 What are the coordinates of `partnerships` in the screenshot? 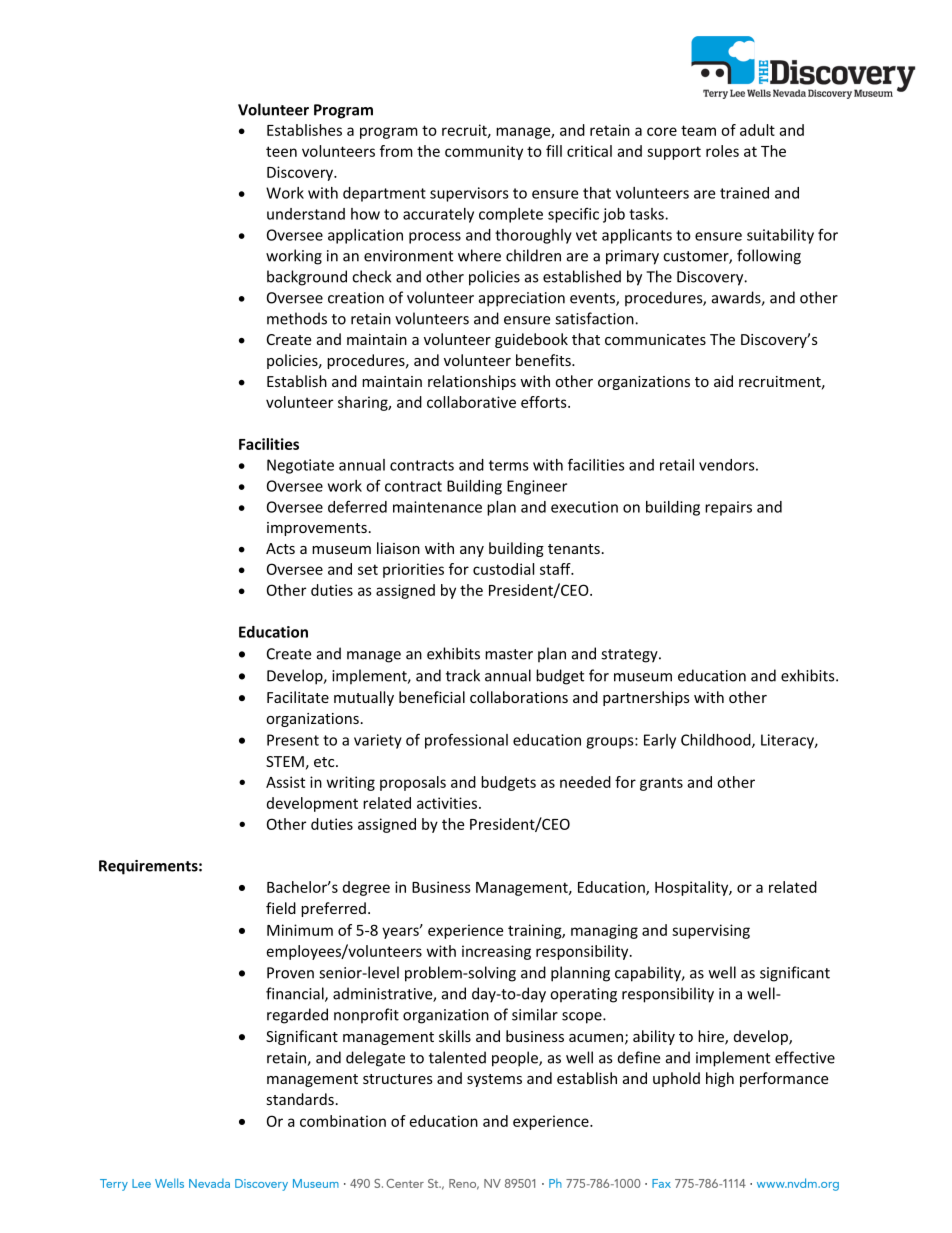 It's located at (646, 698).
